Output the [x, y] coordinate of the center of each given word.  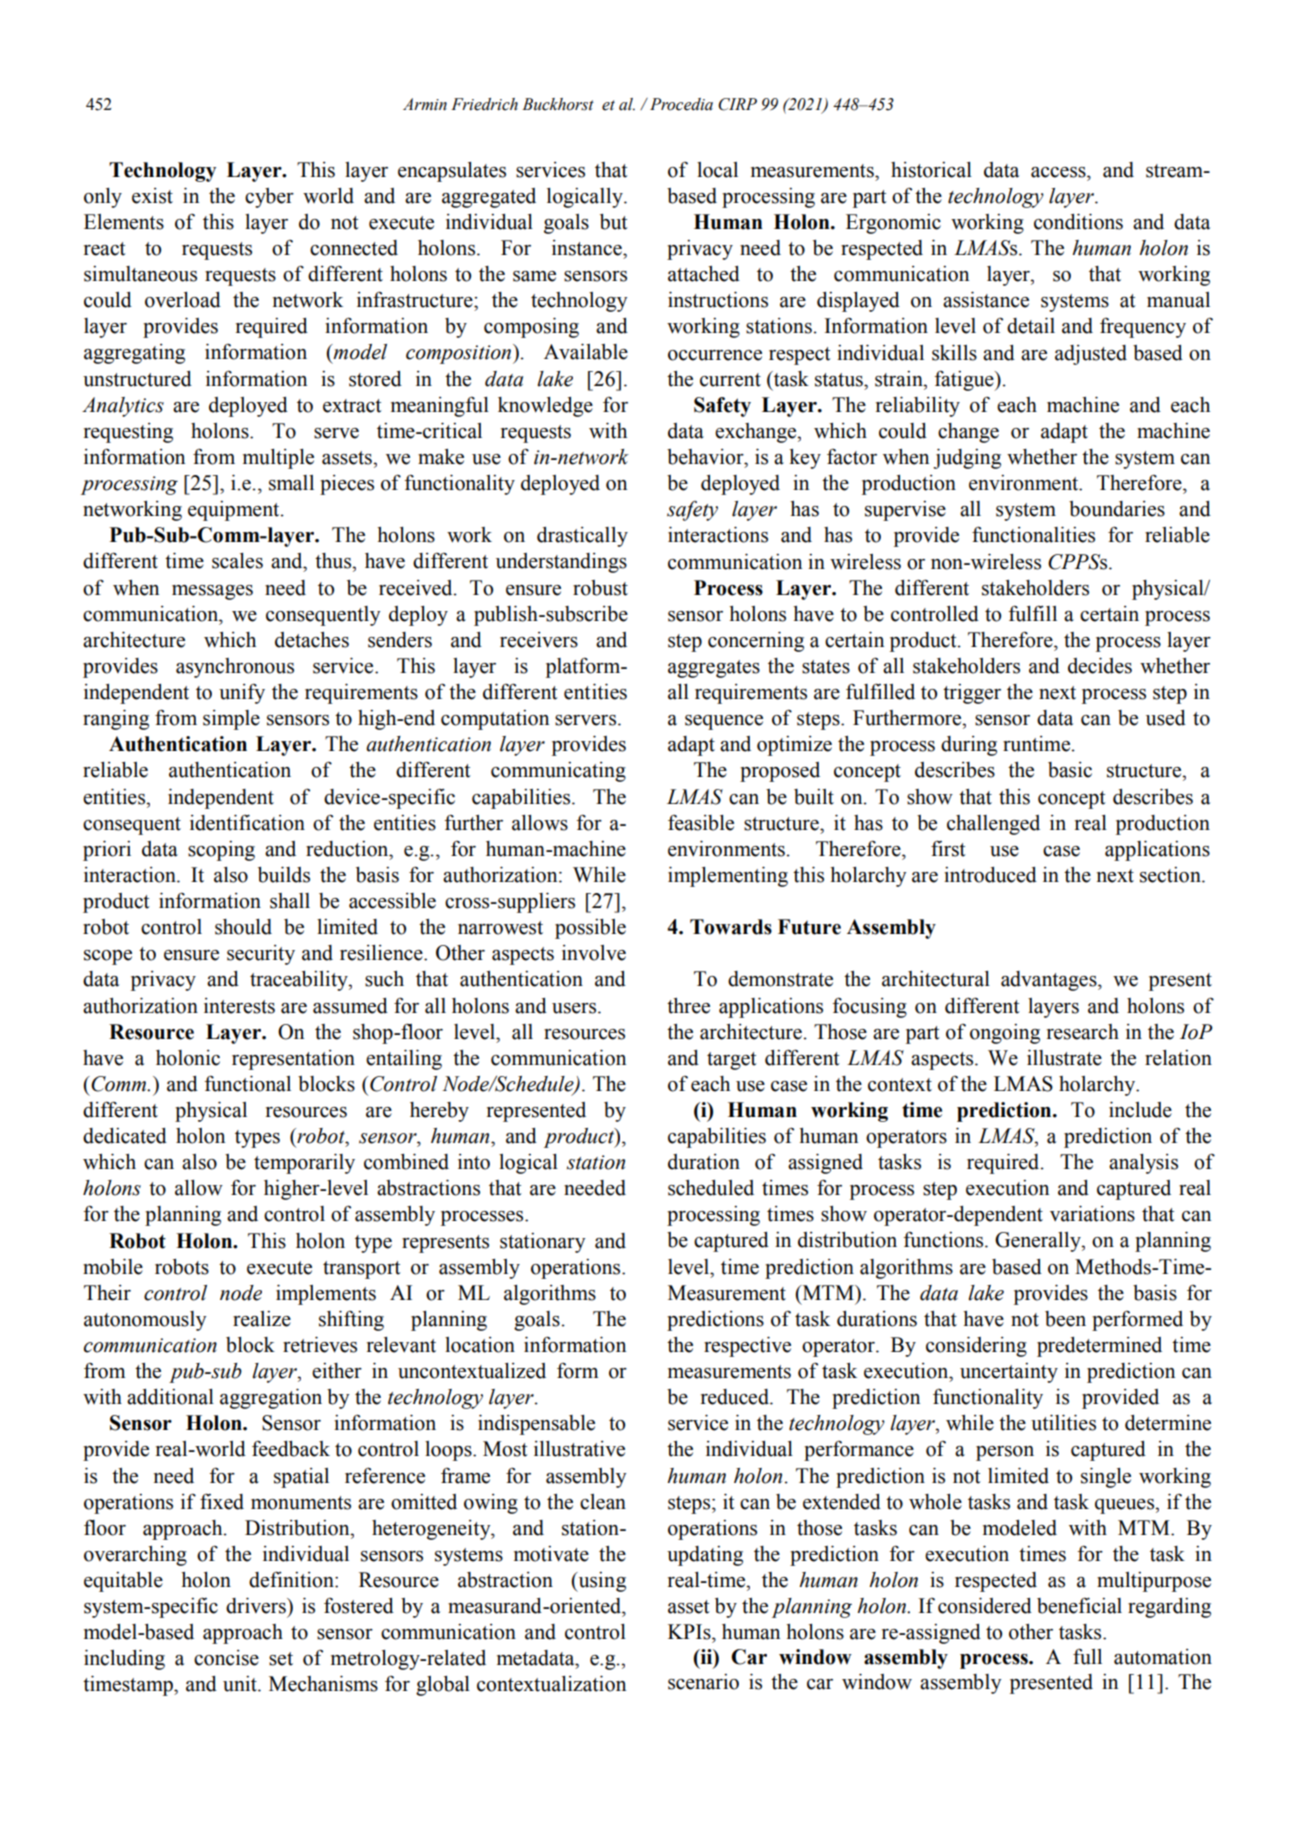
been [1065, 1319]
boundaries [1117, 509]
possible [590, 929]
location [480, 1345]
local [717, 170]
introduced [990, 875]
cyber [269, 198]
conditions [1078, 222]
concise [226, 1658]
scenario [703, 1682]
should [243, 927]
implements [326, 1295]
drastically [582, 537]
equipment [235, 511]
